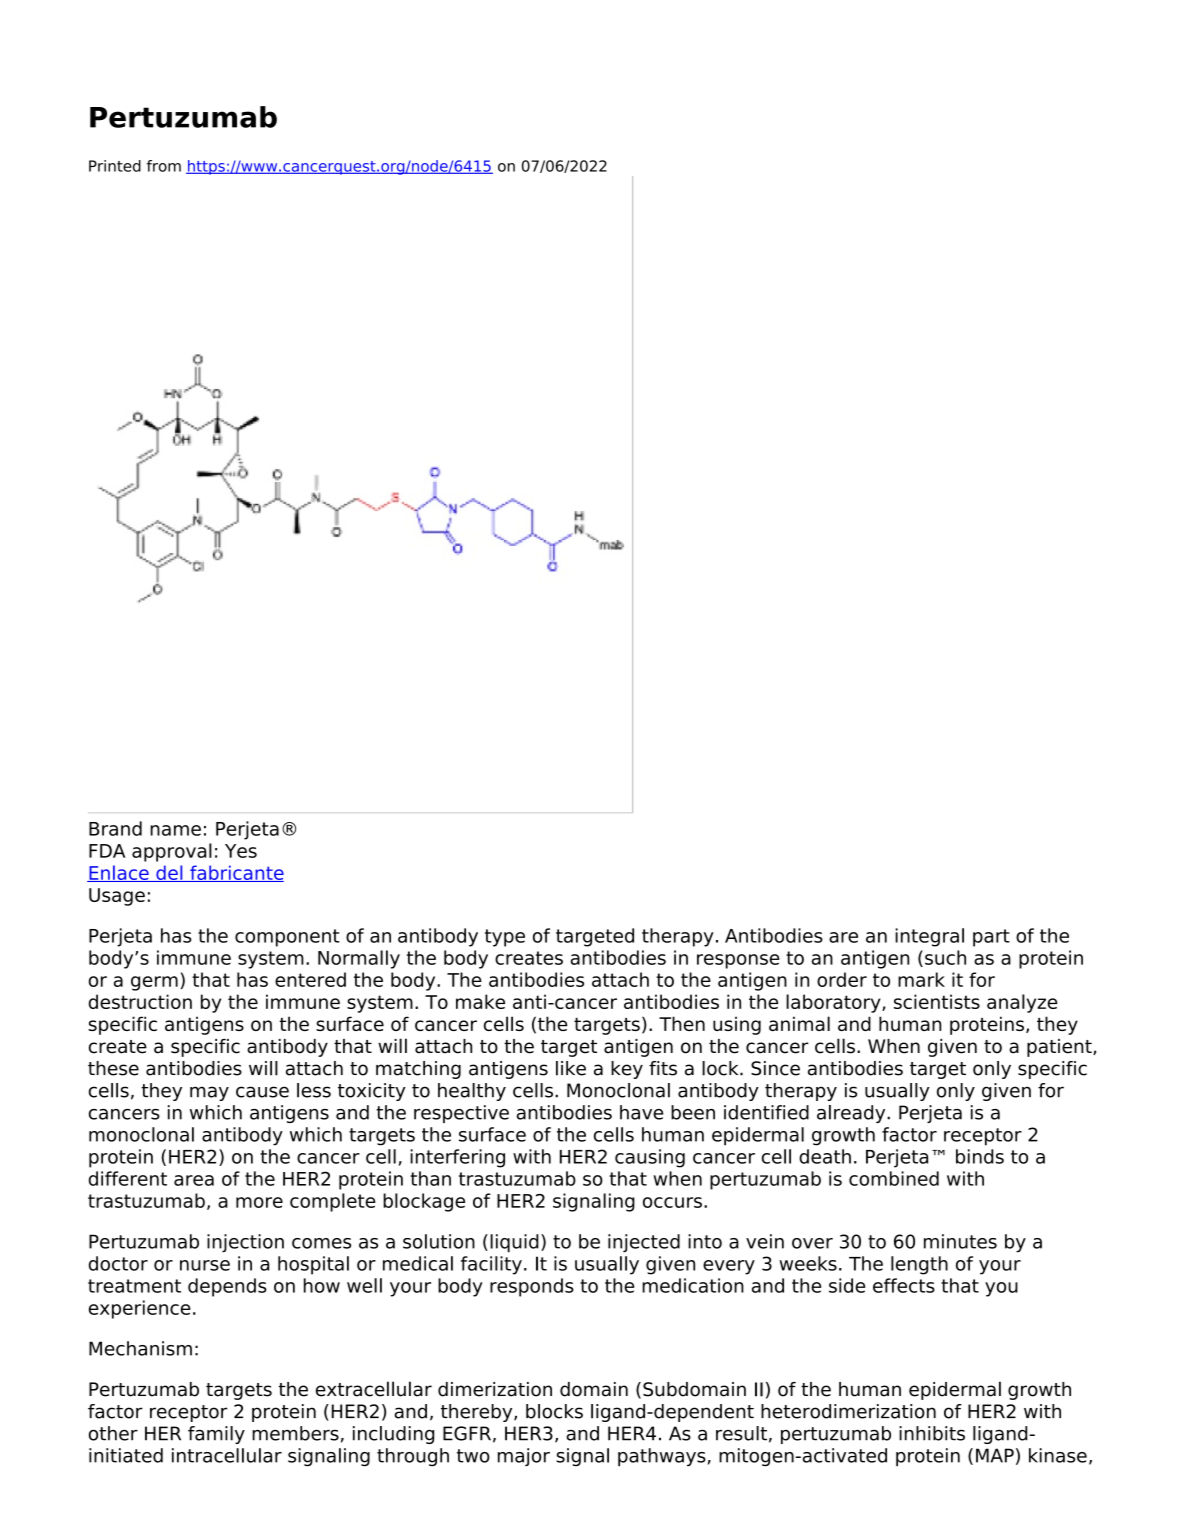  Describe the element at coordinates (194, 1180) in the screenshot. I see `area` at that location.
